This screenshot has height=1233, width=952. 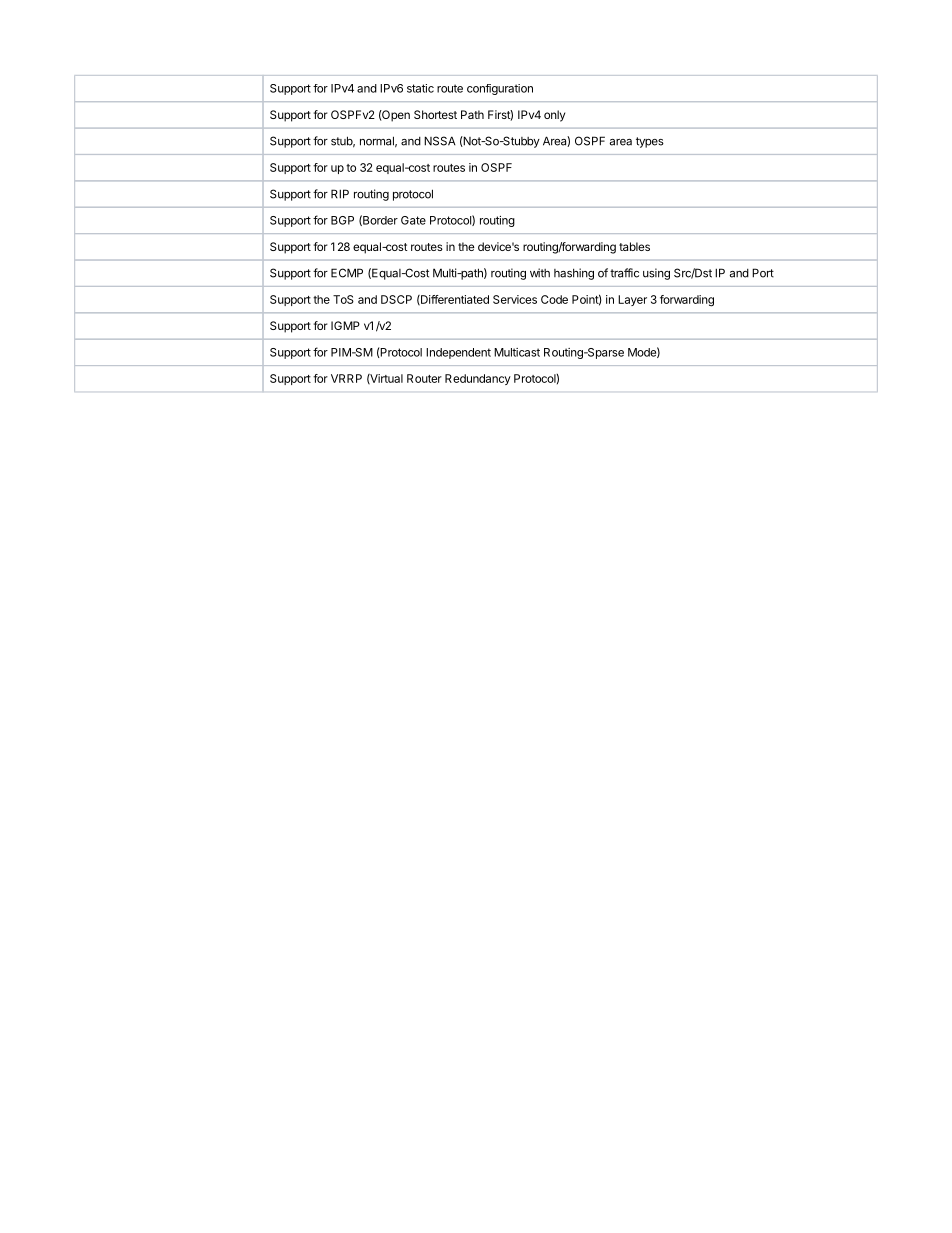 I want to click on Redundancy, so click(x=478, y=379).
